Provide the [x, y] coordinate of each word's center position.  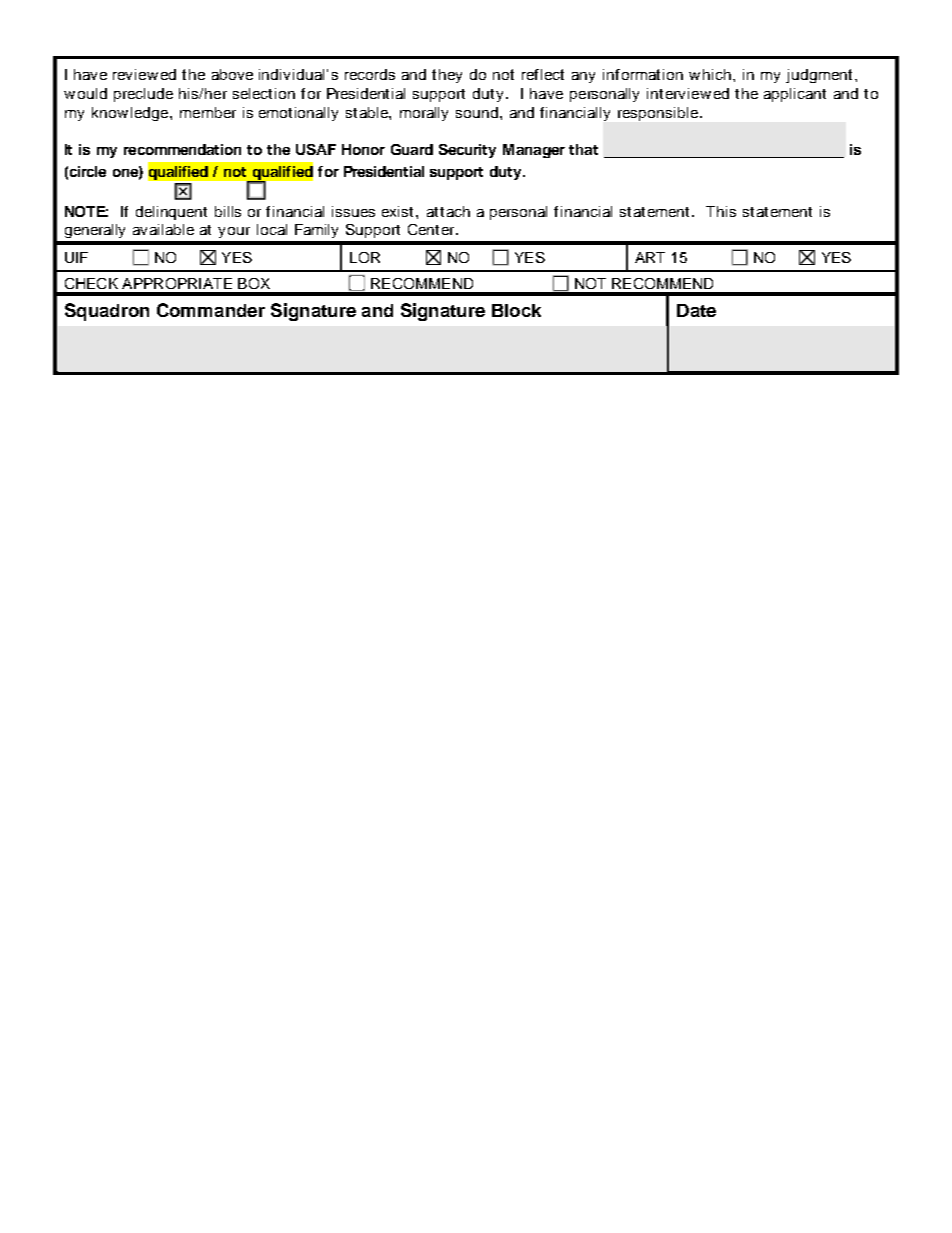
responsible [658, 114]
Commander [211, 310]
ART [650, 257]
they [447, 76]
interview [679, 93]
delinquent [171, 213]
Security [467, 151]
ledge [151, 114]
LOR [365, 257]
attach [448, 211]
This [721, 211]
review [135, 74]
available [163, 229]
